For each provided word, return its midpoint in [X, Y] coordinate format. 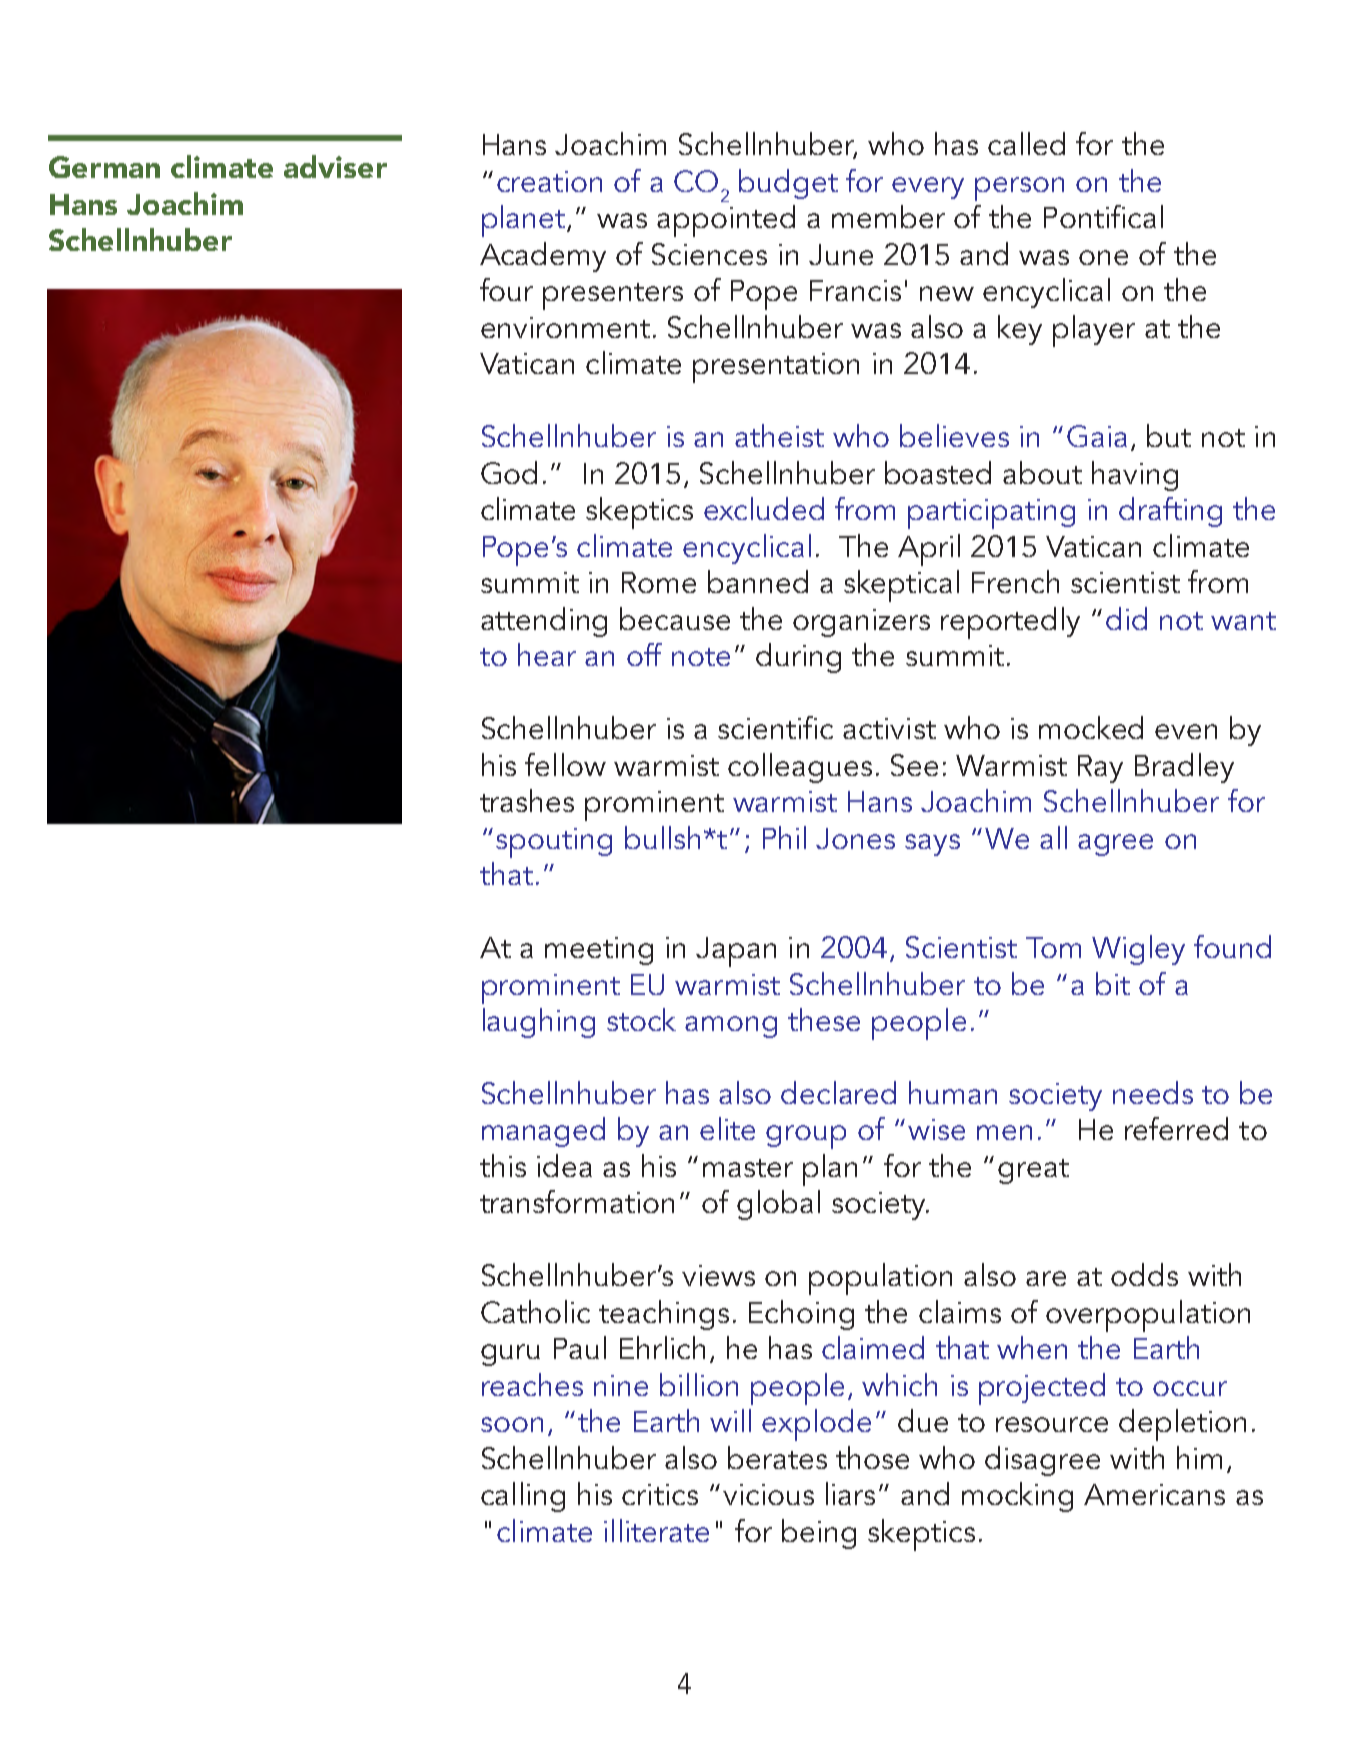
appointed [726, 221]
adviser [335, 166]
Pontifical [1103, 216]
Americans [1154, 1494]
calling [523, 1497]
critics [660, 1494]
